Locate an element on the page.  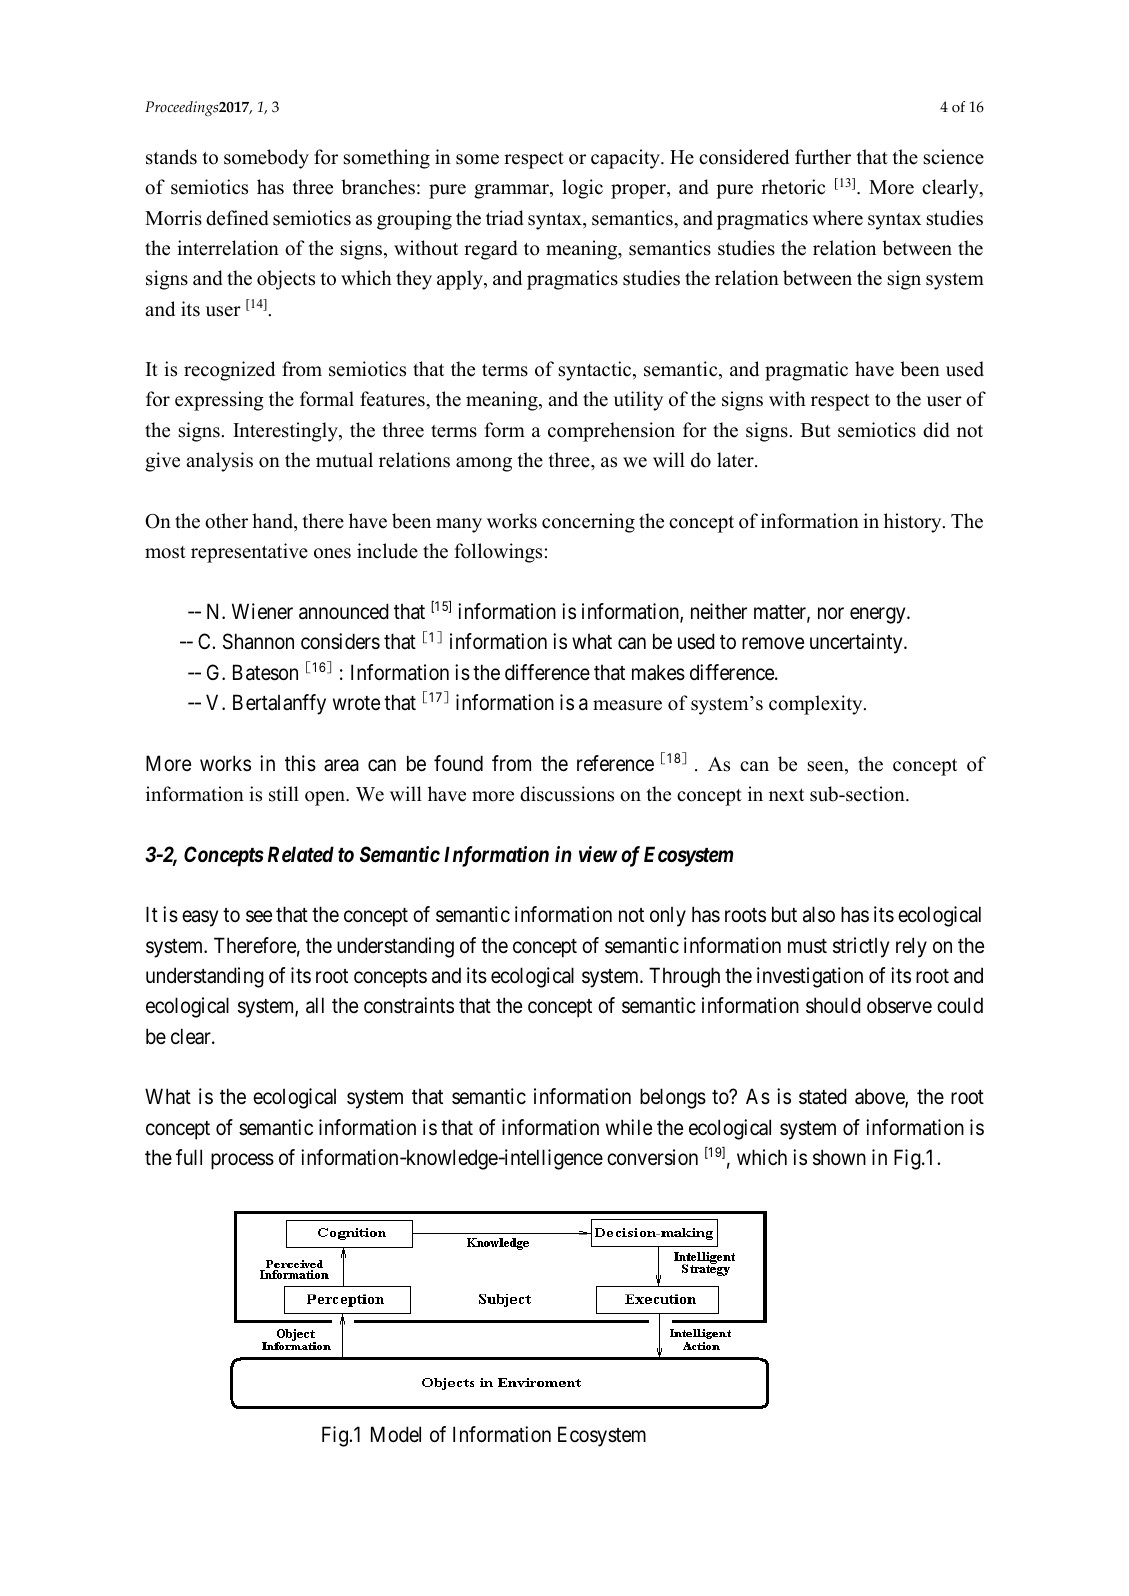
next is located at coordinates (786, 795).
